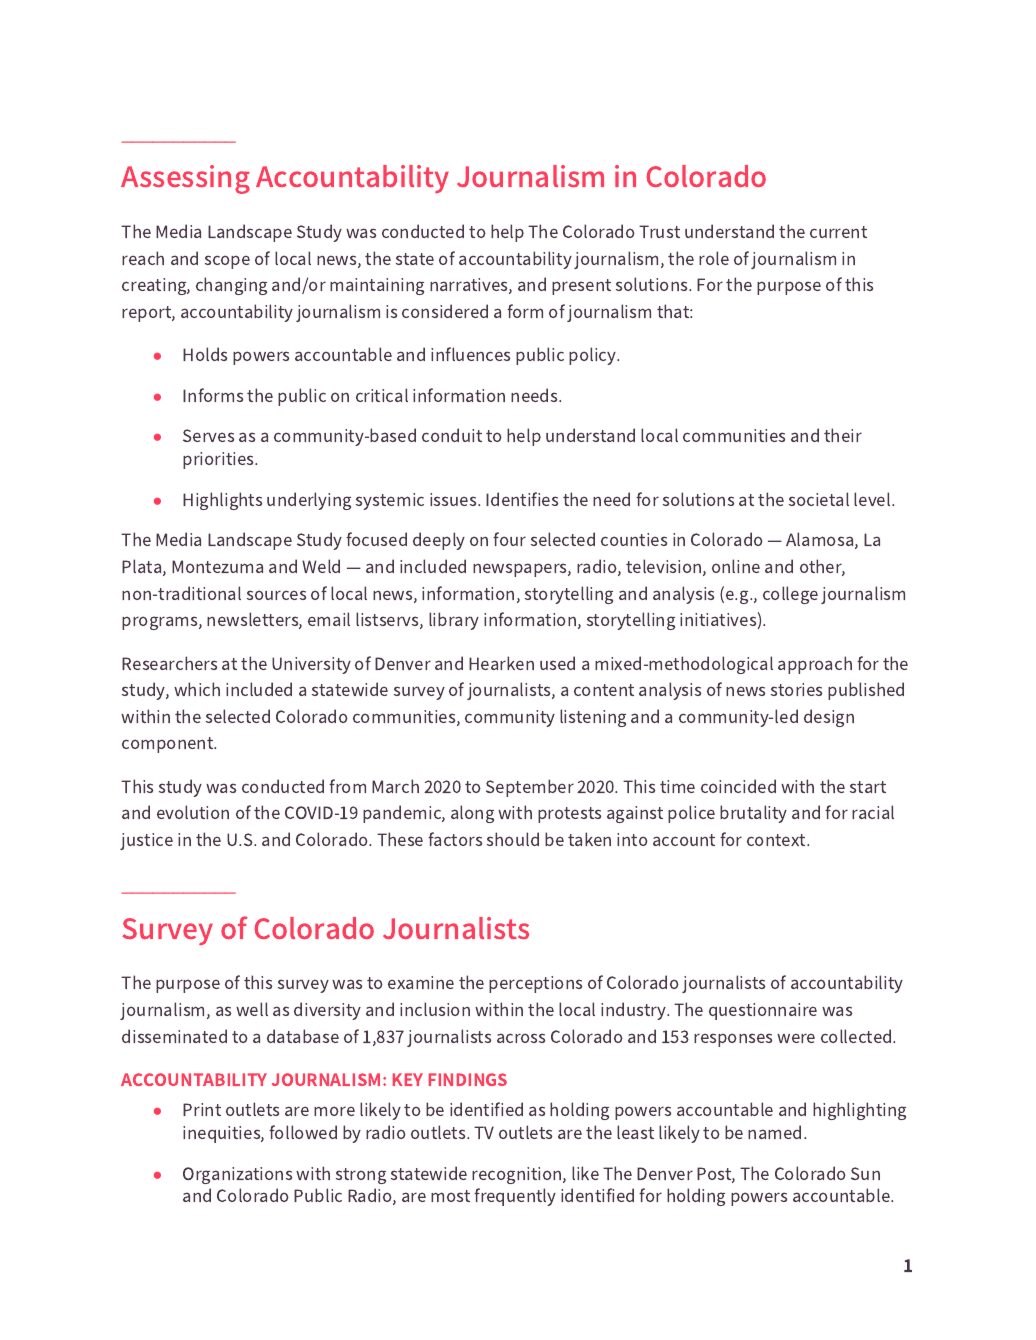  Describe the element at coordinates (535, 984) in the page. I see `perceptions` at that location.
